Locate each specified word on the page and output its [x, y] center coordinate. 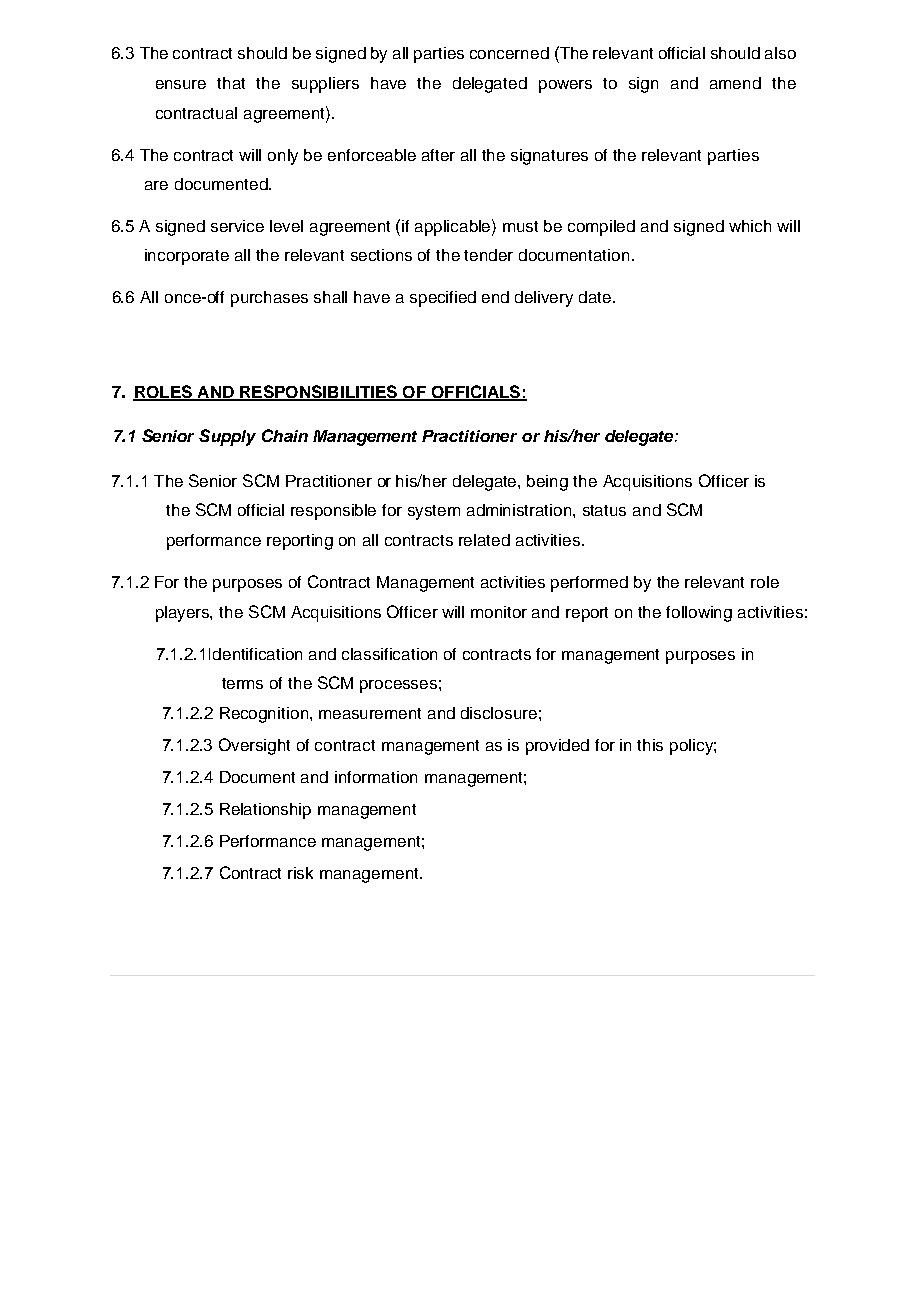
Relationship [265, 811]
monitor [499, 612]
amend [735, 83]
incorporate [187, 257]
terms [242, 683]
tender [488, 255]
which [750, 226]
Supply [227, 437]
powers [565, 86]
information [376, 777]
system [434, 512]
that [231, 83]
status [604, 510]
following [699, 614]
